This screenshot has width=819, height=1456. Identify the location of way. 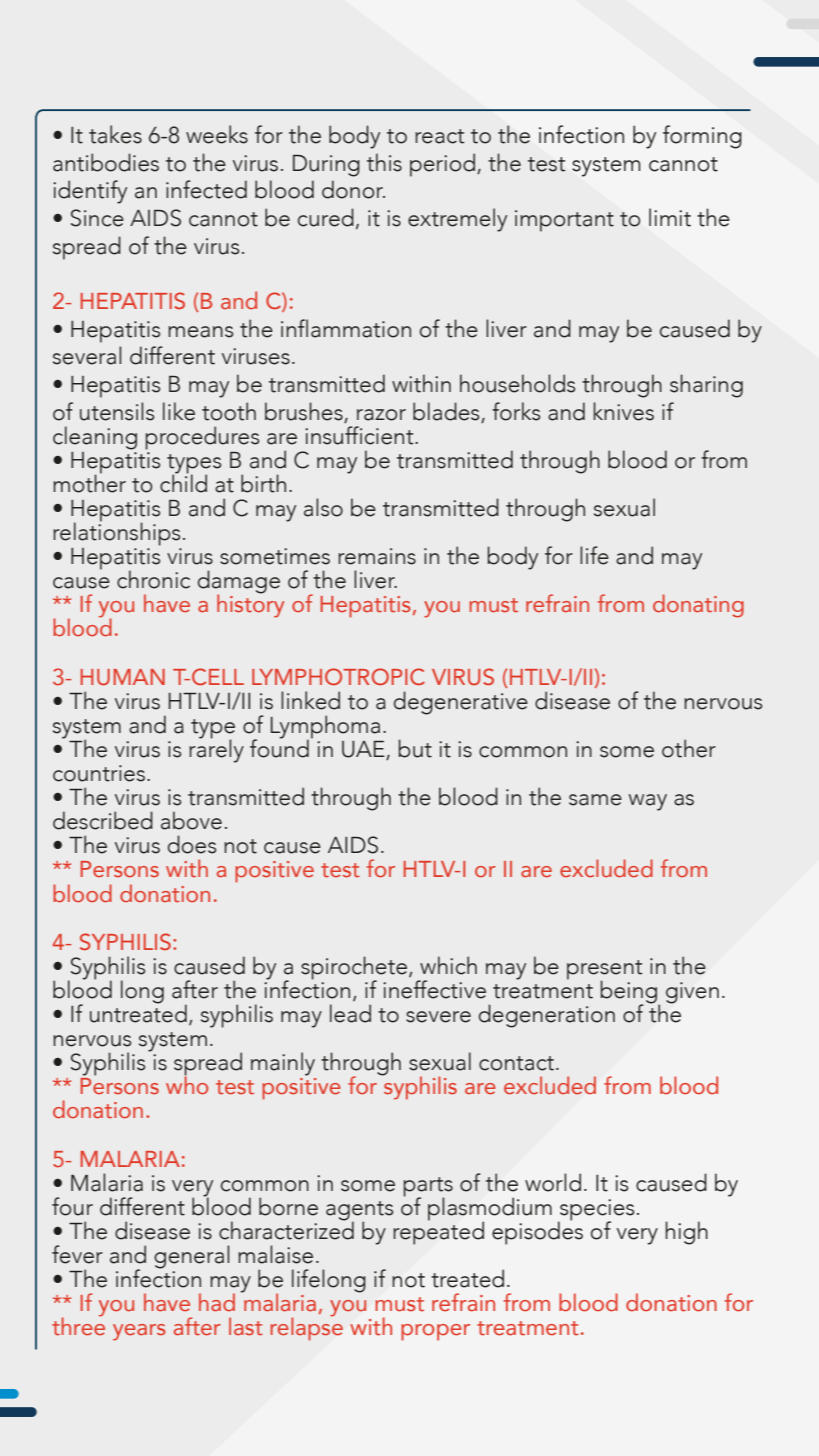
(647, 802).
